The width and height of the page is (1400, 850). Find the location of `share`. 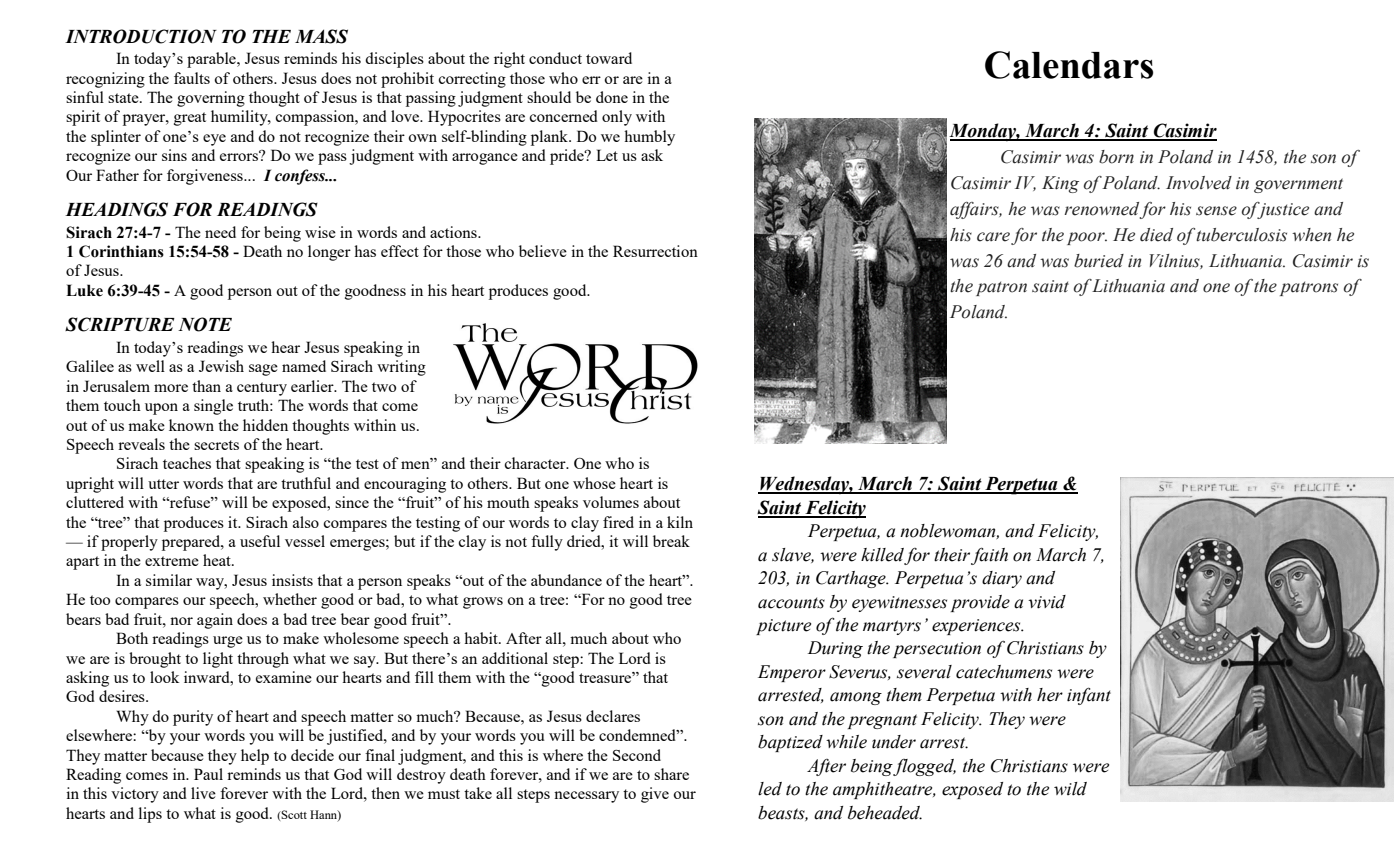

share is located at coordinates (671, 774).
